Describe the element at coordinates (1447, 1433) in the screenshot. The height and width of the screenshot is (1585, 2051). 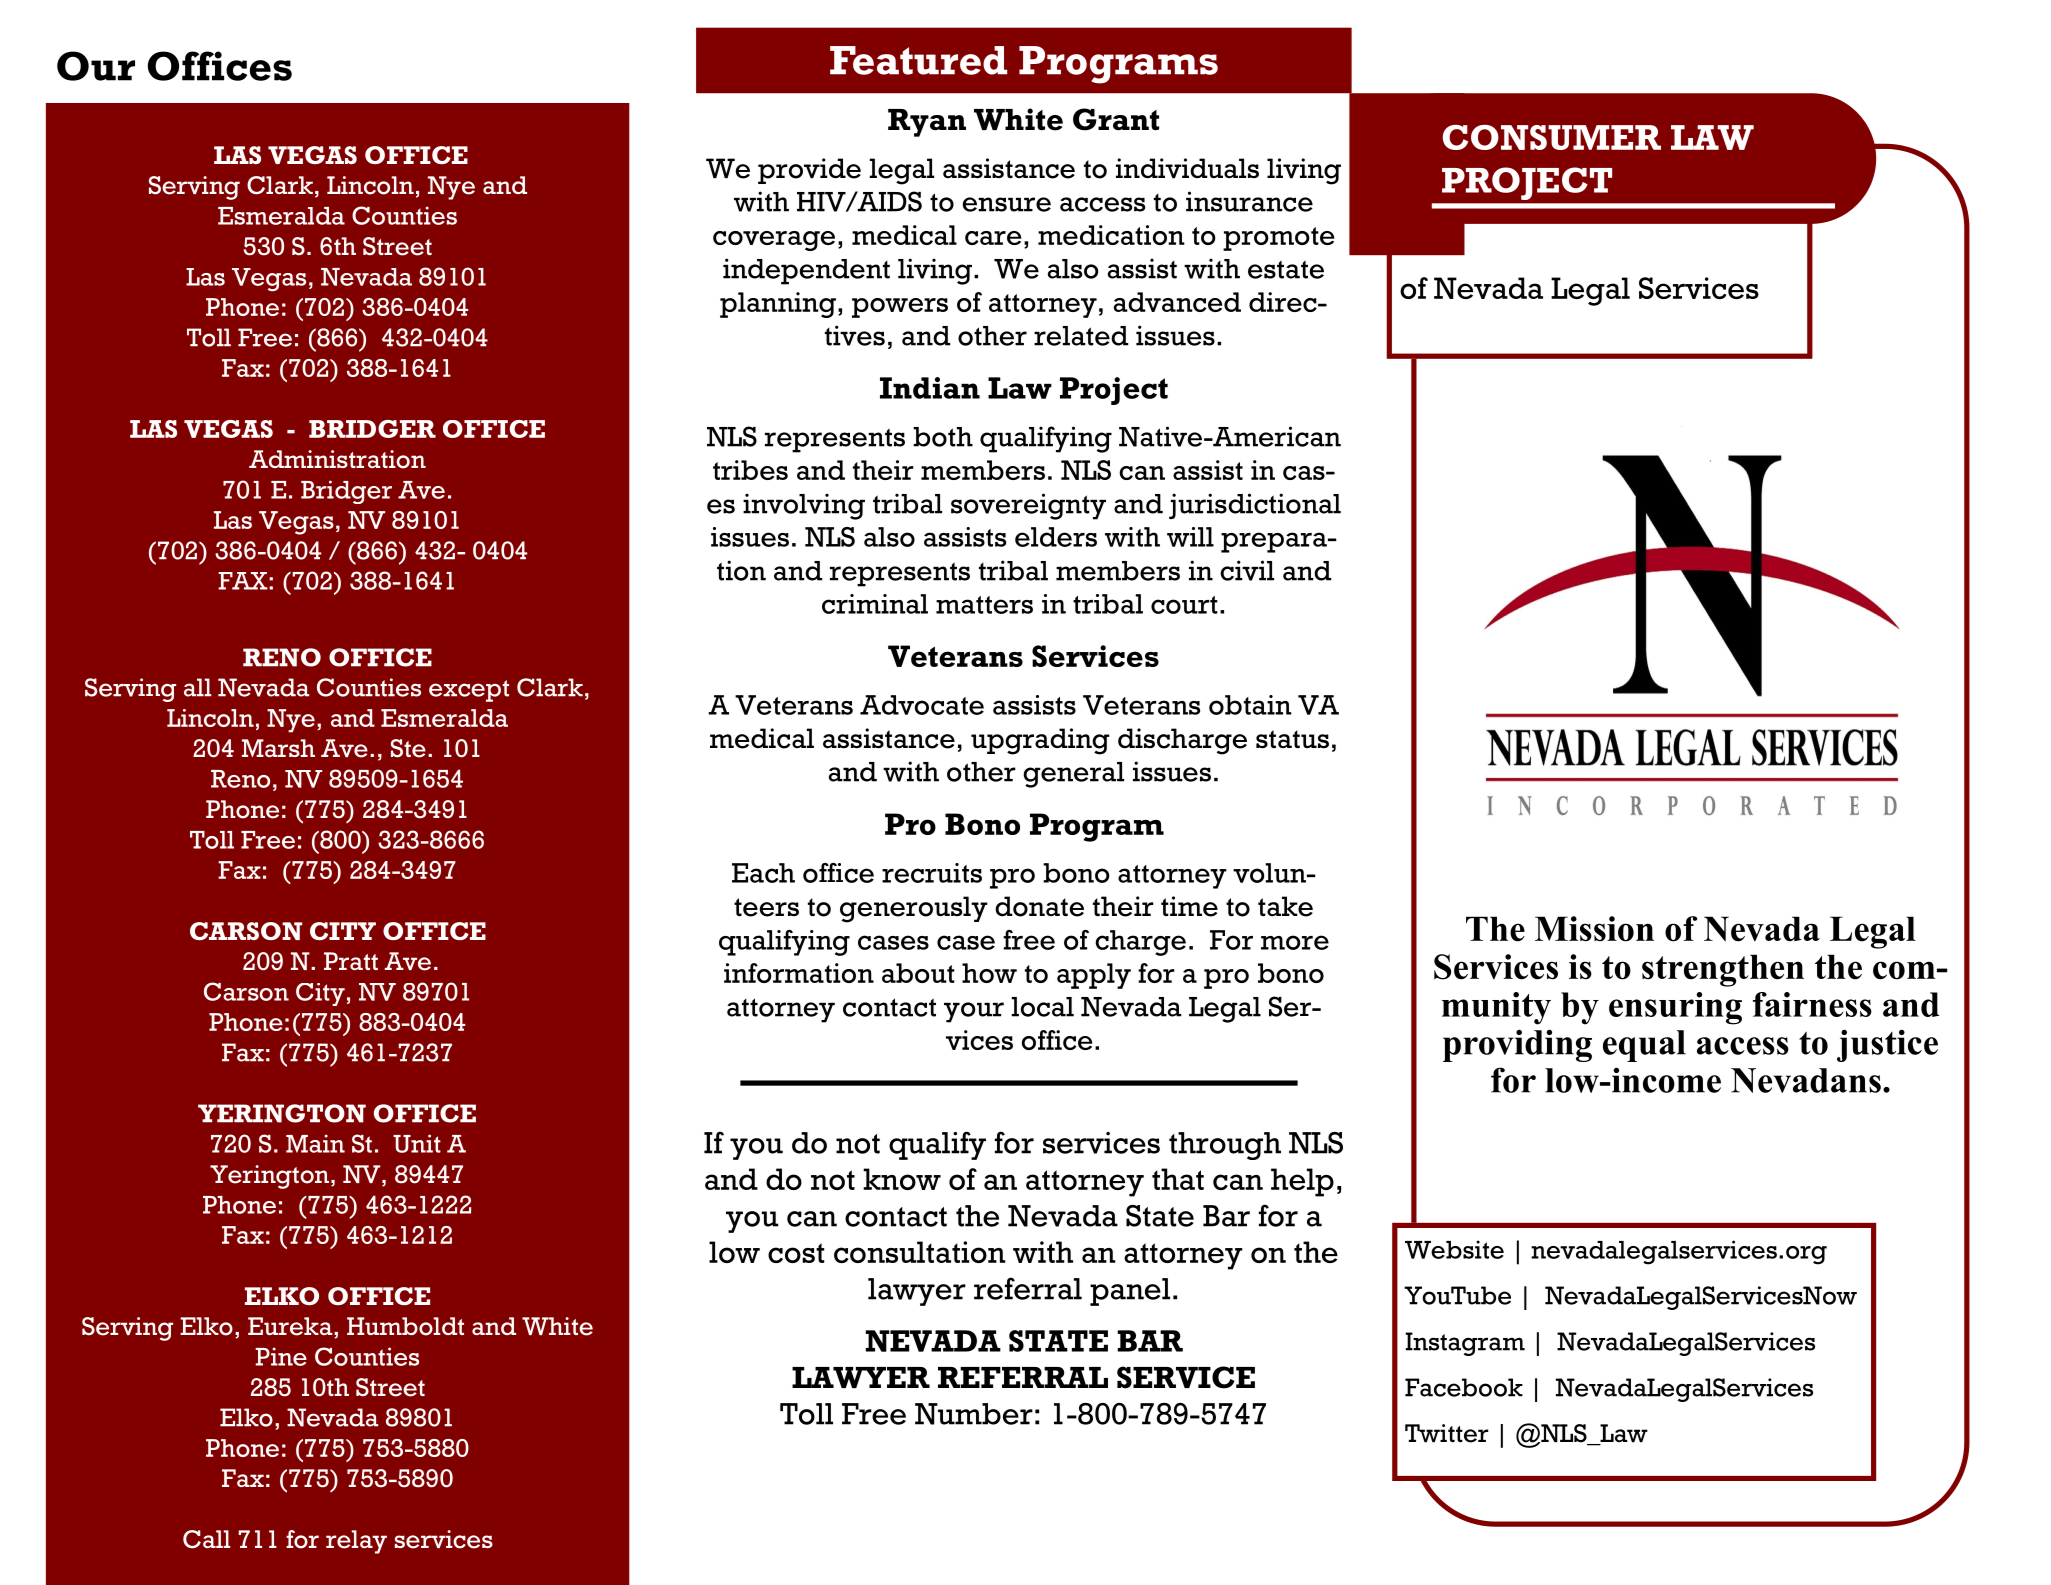
I see `Twitter` at that location.
